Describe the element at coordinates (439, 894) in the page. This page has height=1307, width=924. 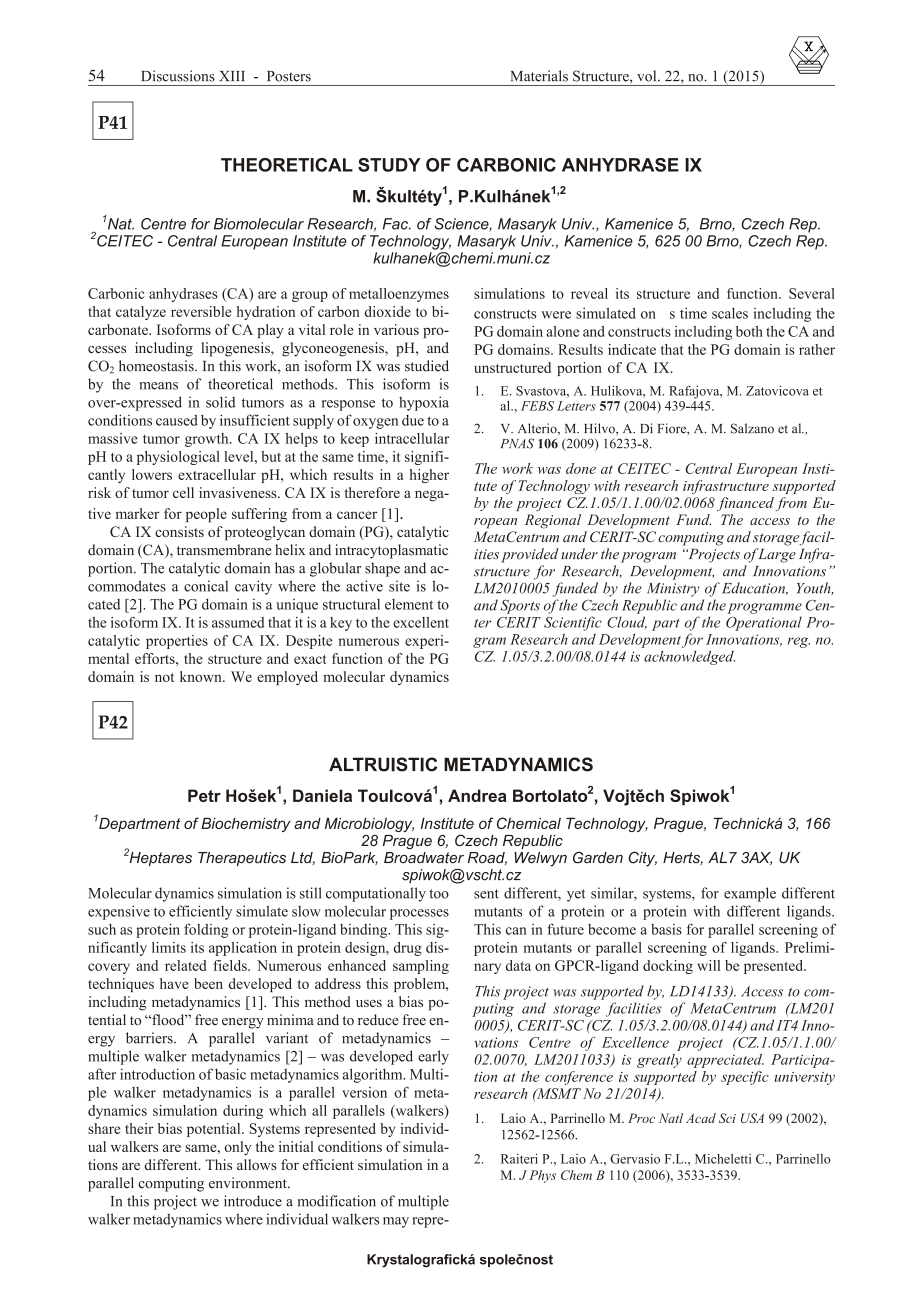
I see `too` at that location.
